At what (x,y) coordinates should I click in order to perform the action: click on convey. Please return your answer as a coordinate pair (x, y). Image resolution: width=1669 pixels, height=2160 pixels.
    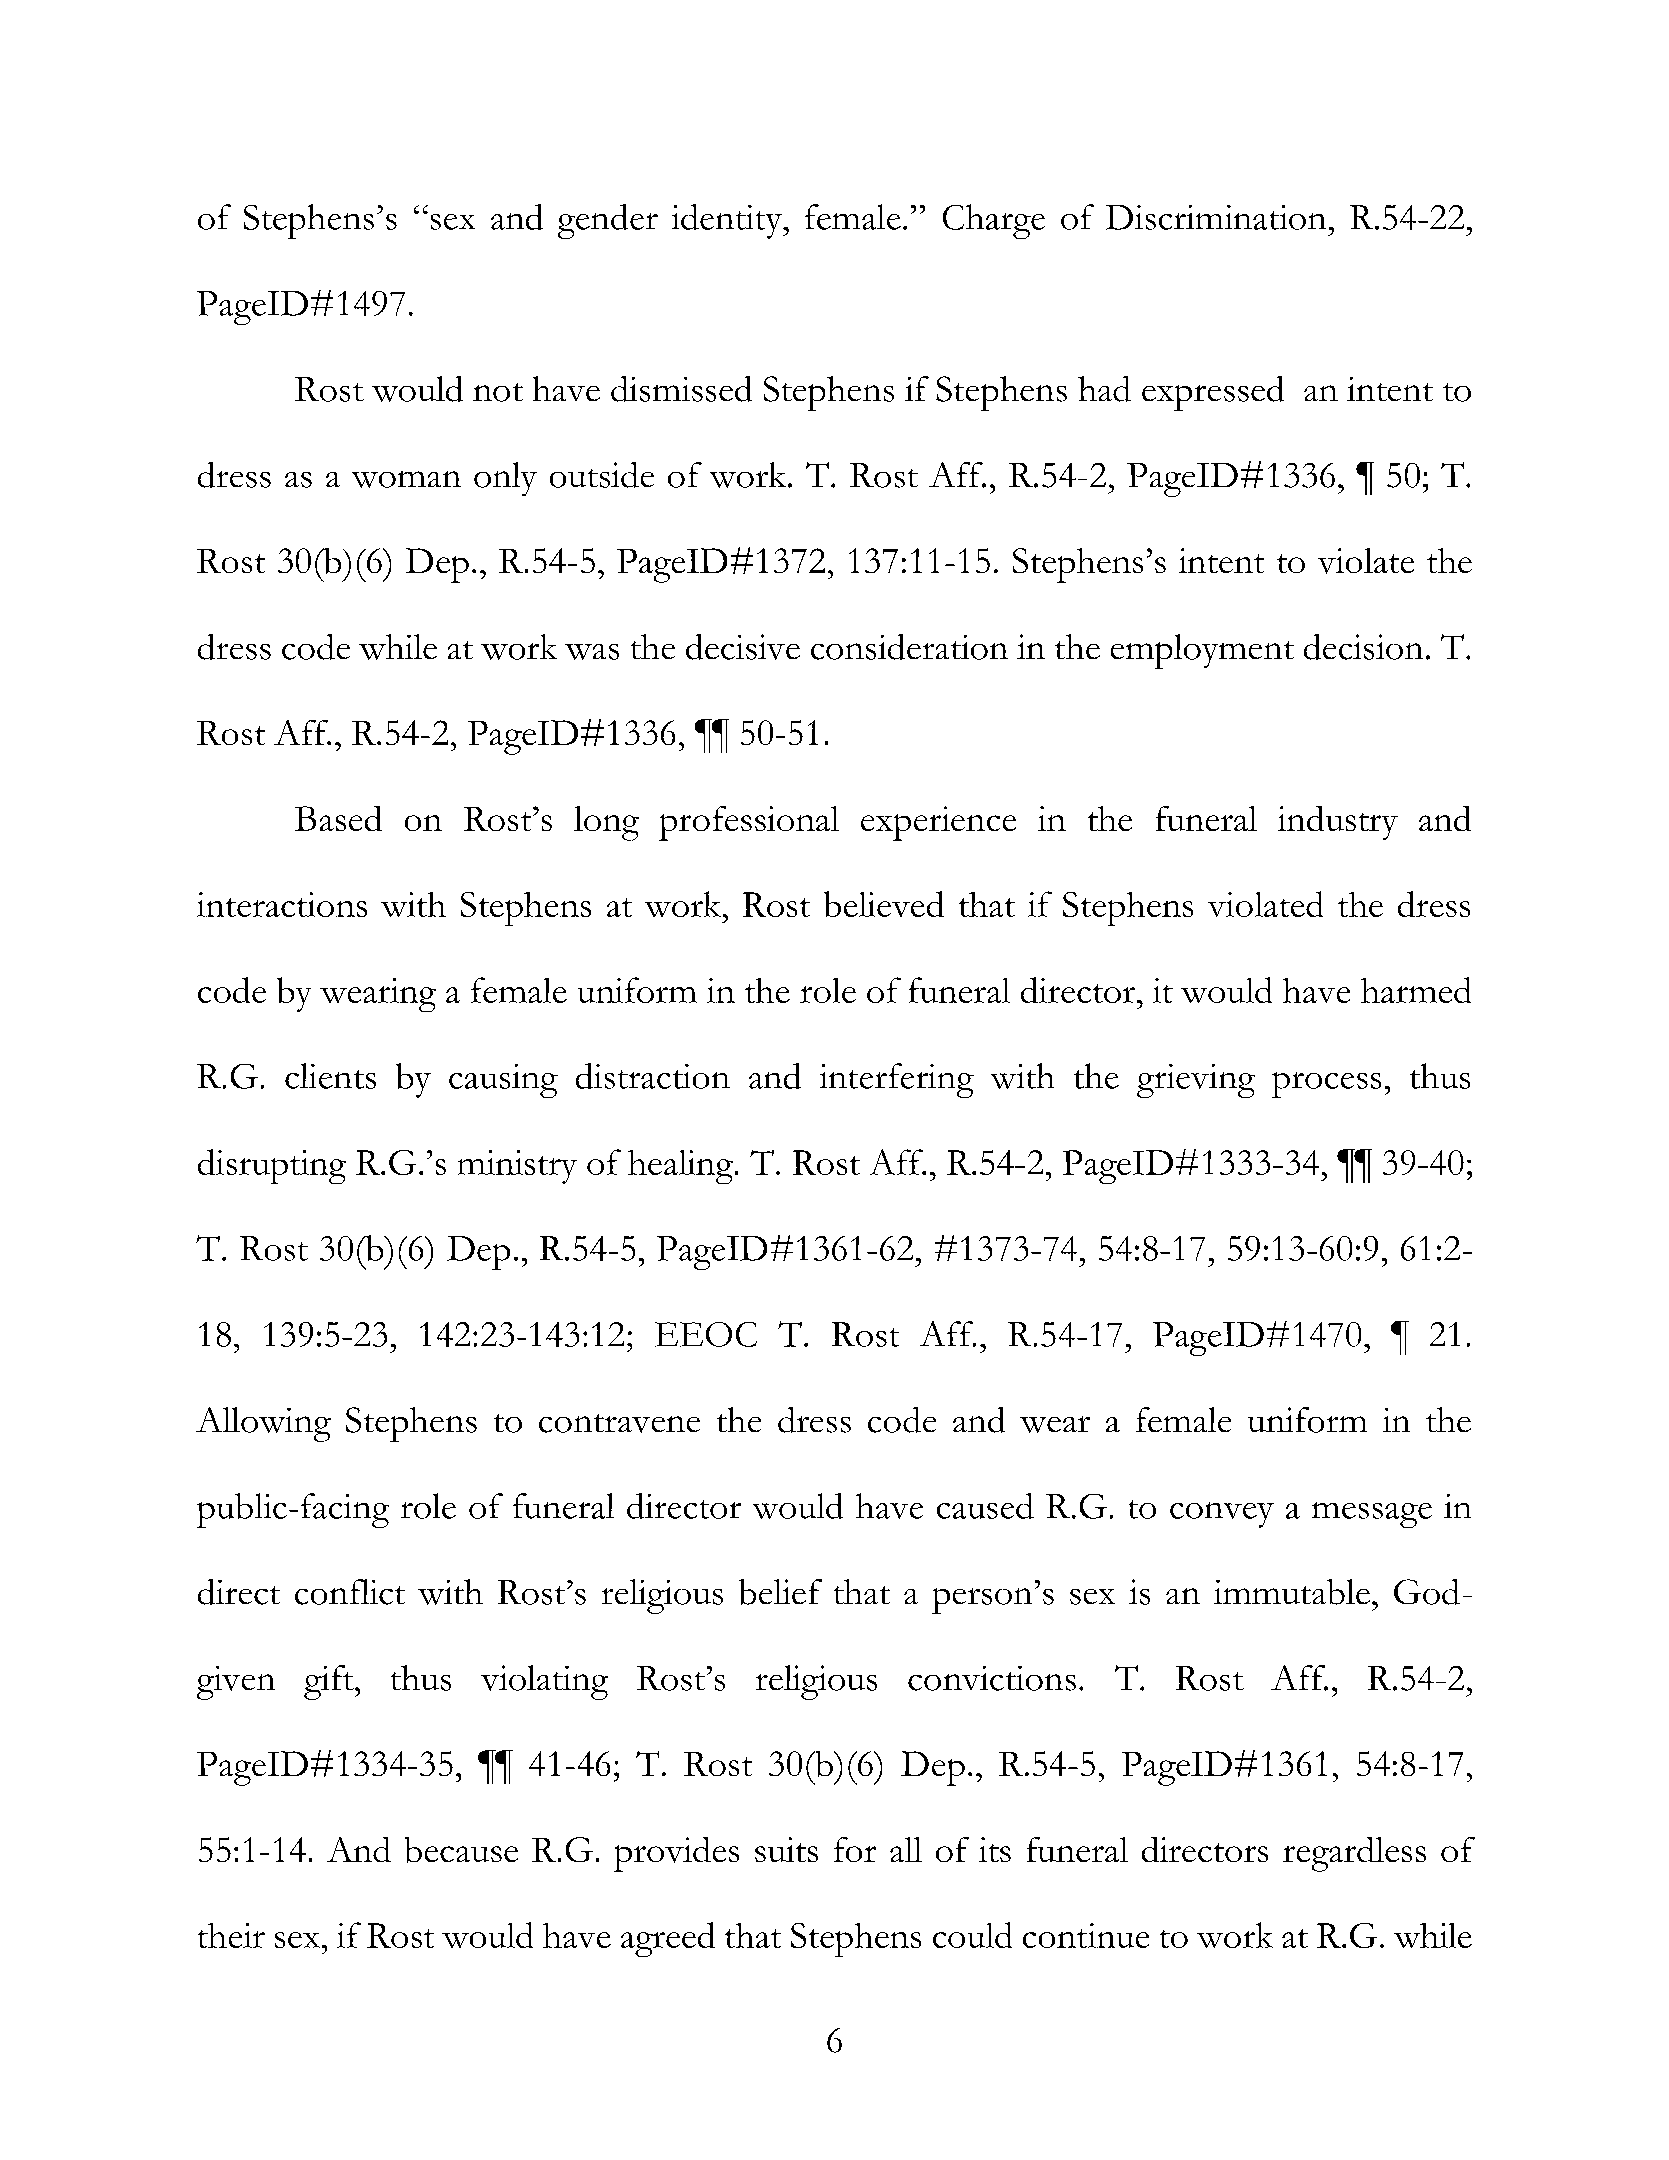
    Looking at the image, I should click on (1222, 1515).
